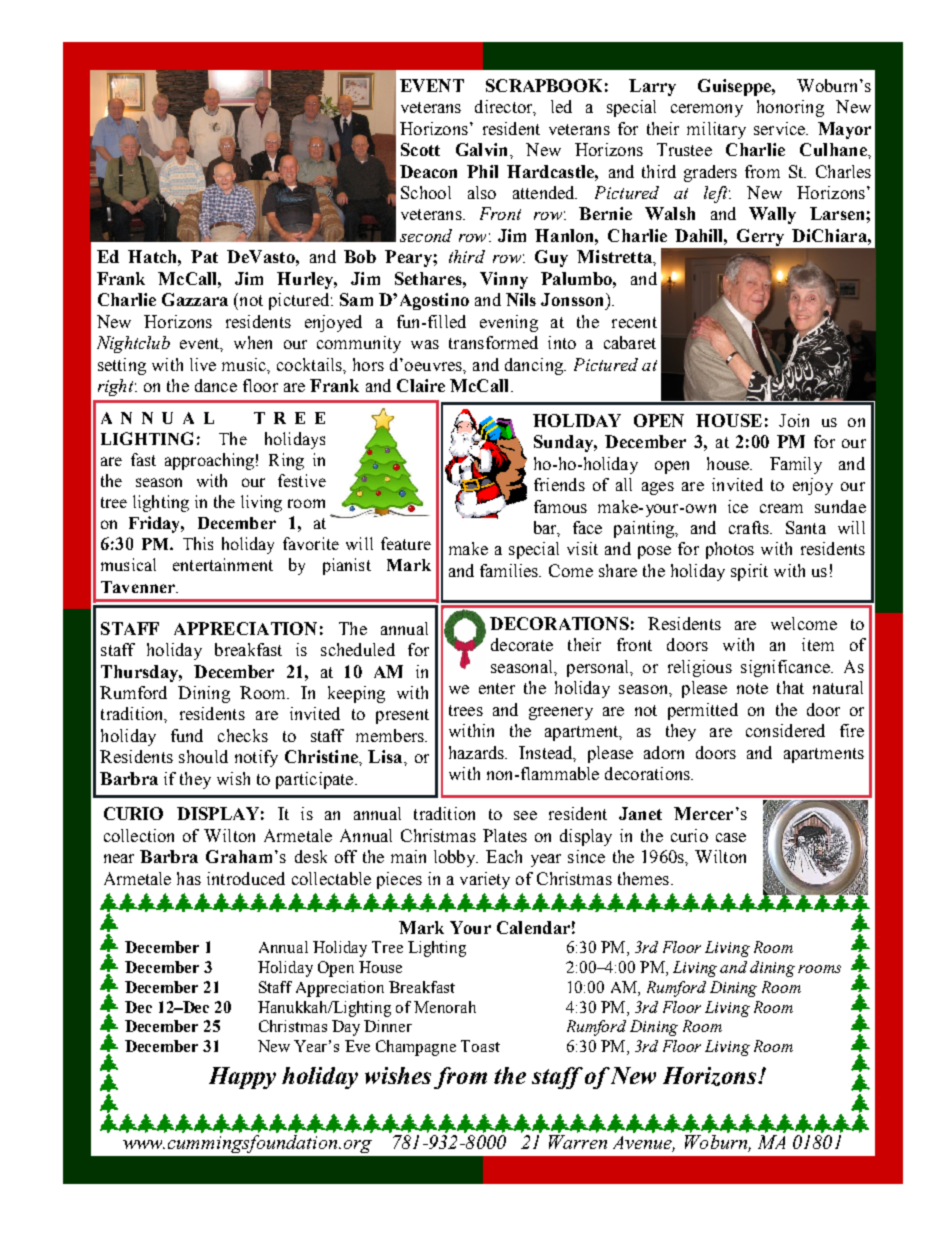  Describe the element at coordinates (559, 484) in the image. I see `friends` at that location.
